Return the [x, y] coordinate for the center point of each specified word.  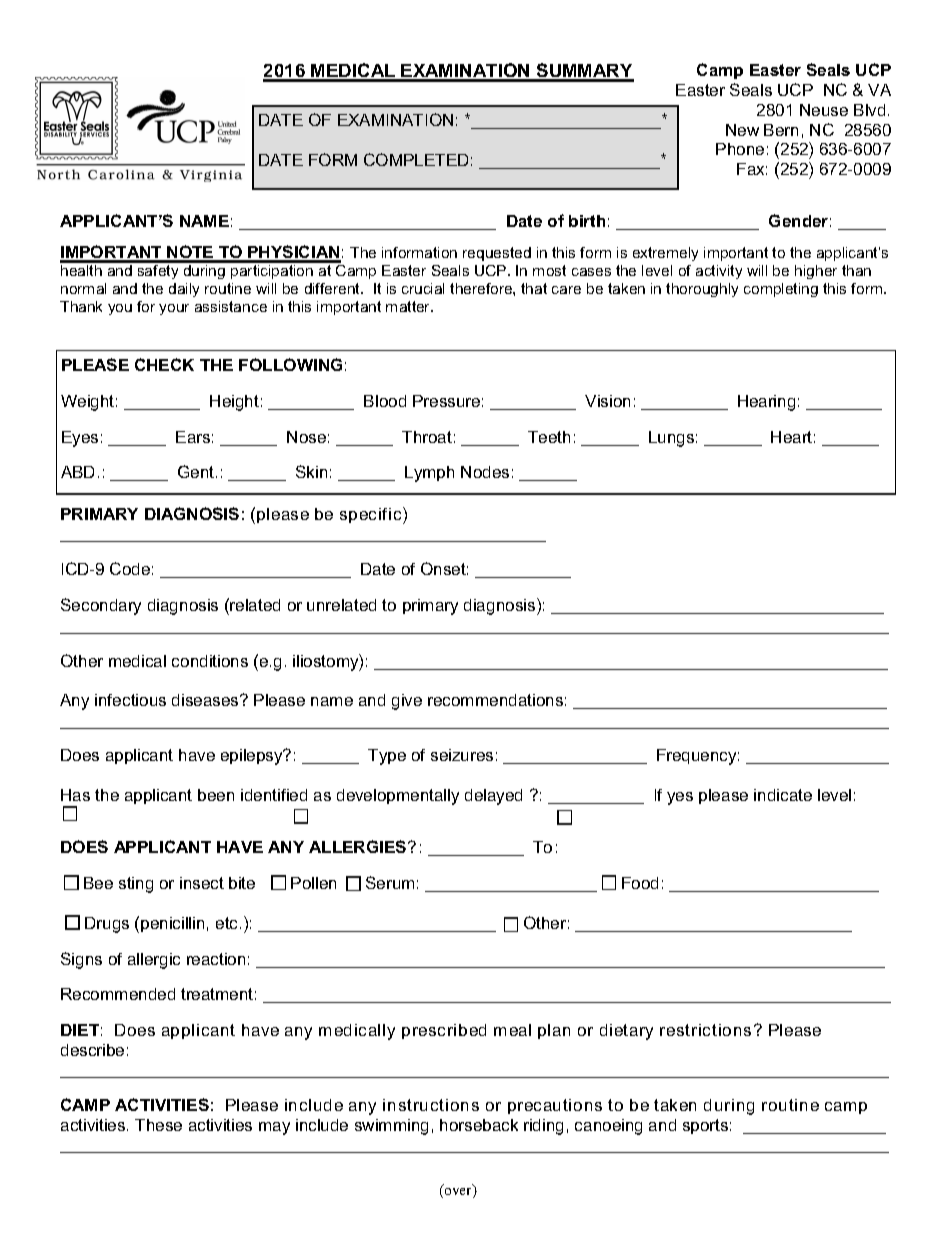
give [407, 702]
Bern [781, 130]
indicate [783, 795]
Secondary [101, 606]
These [158, 1125]
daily [184, 290]
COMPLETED [416, 159]
